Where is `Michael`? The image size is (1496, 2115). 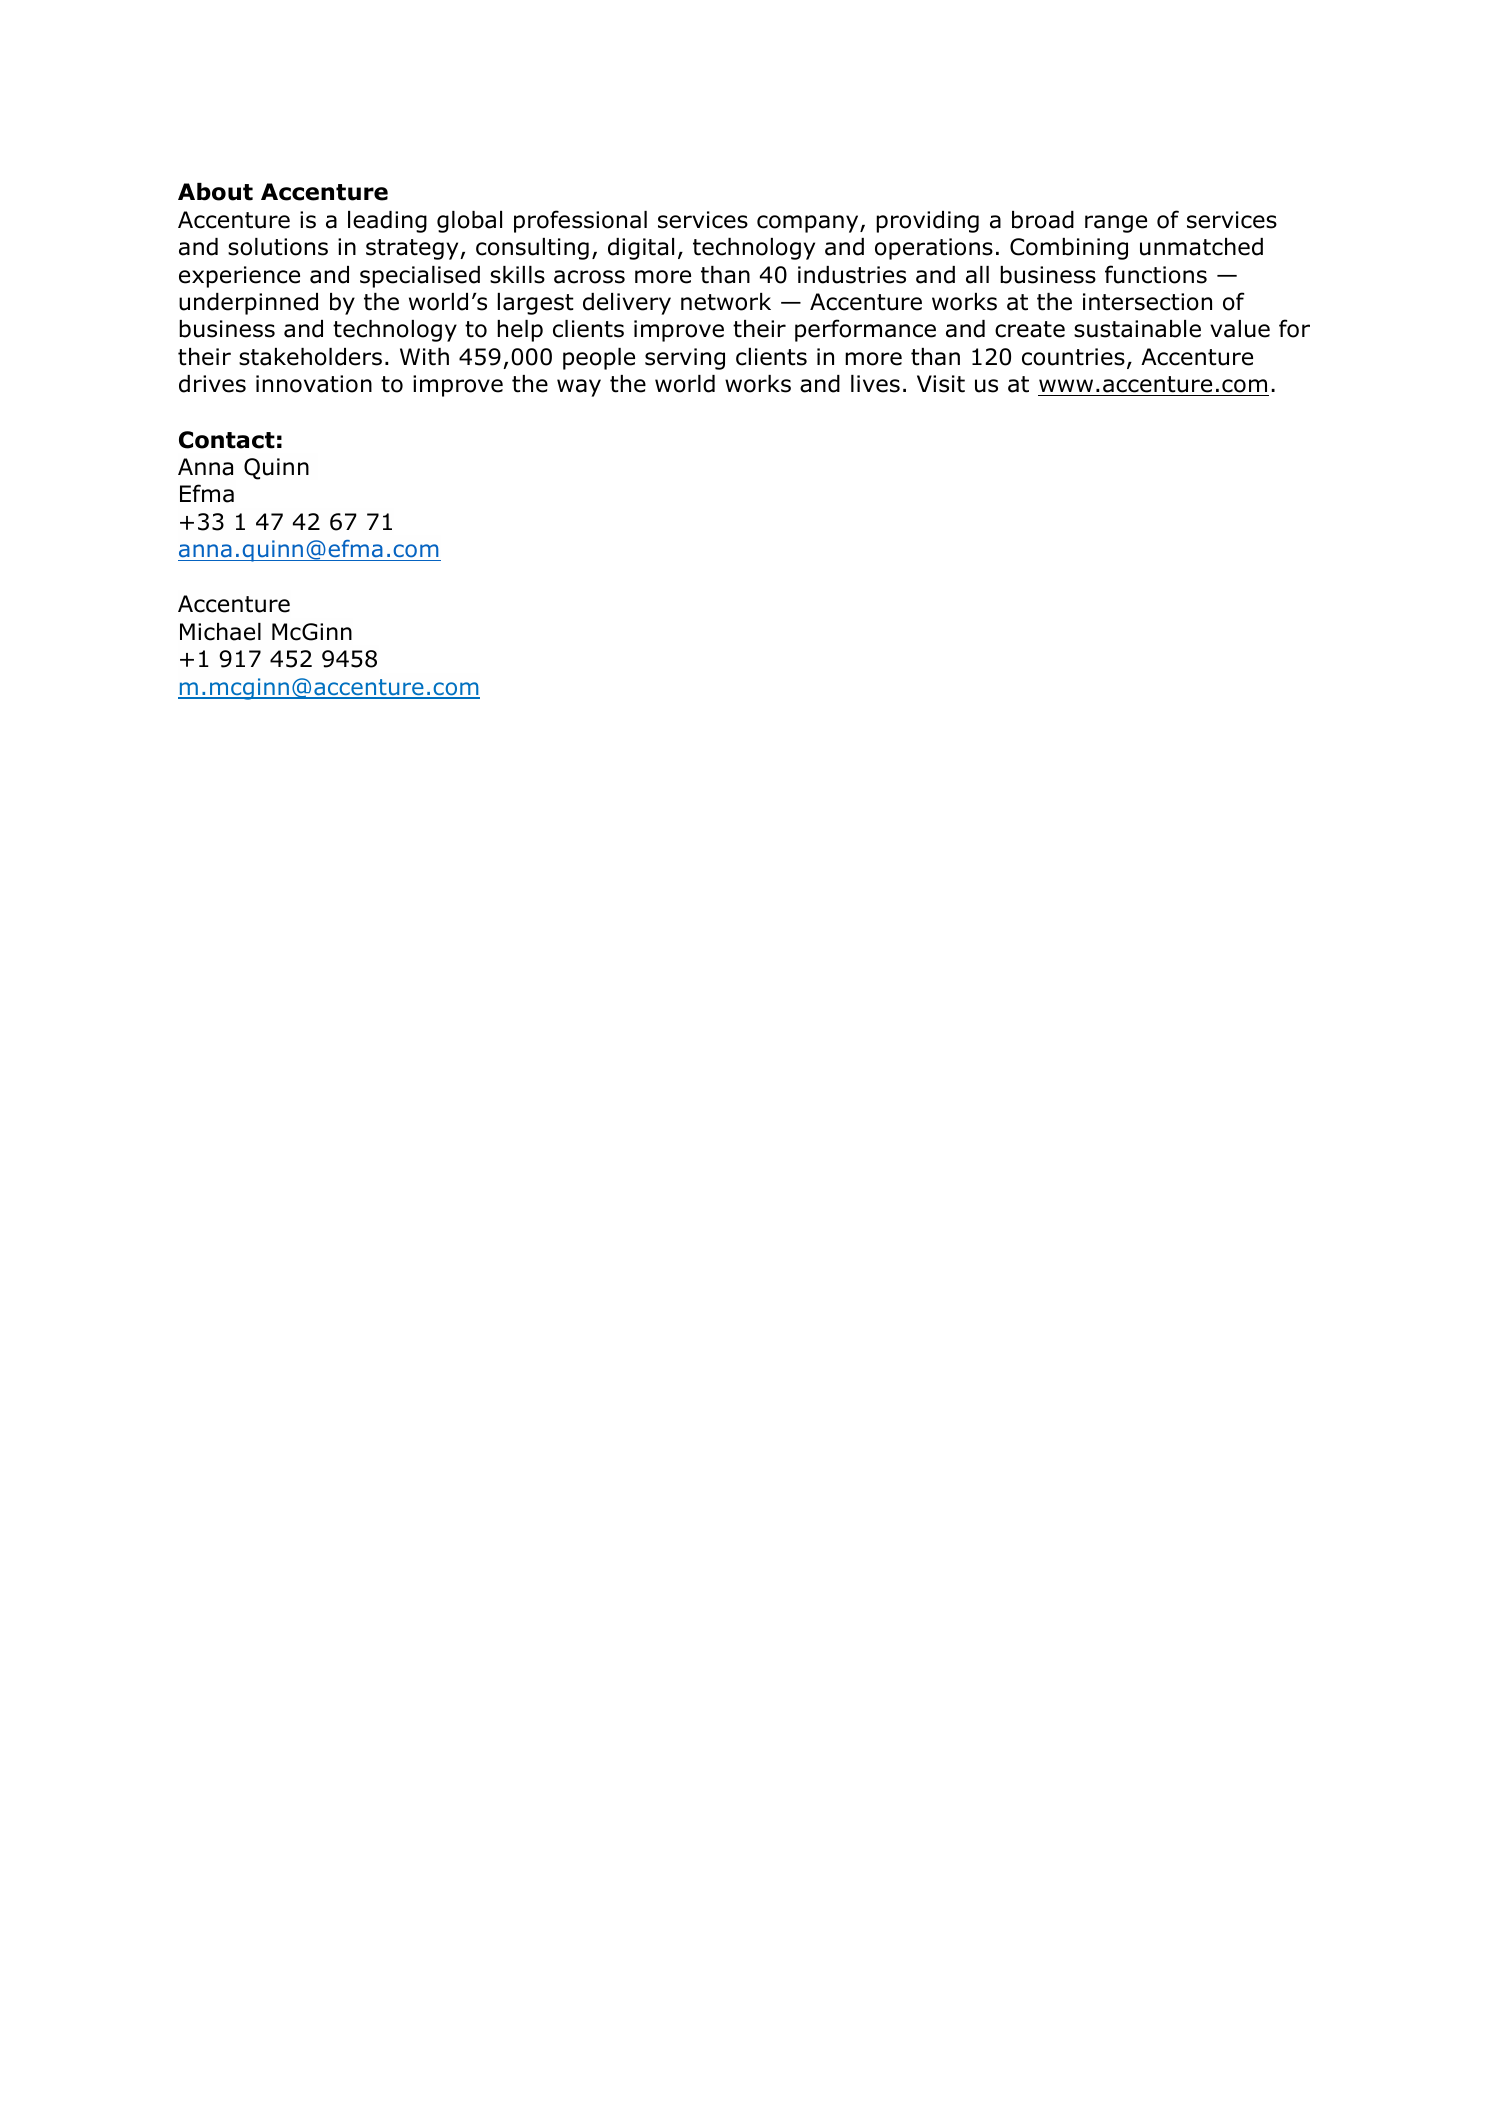
Michael is located at coordinates (220, 632).
